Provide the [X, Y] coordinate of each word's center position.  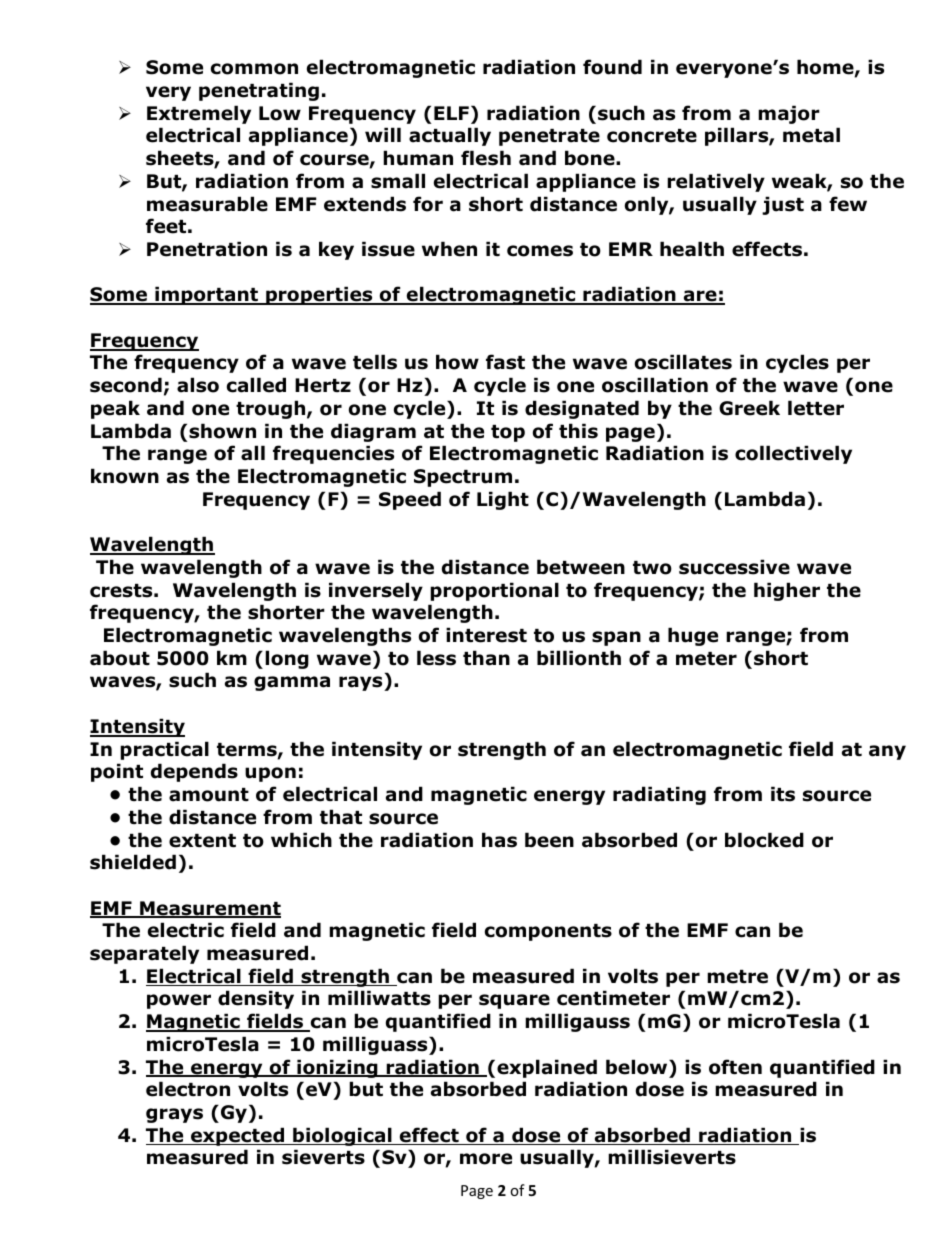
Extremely [199, 114]
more [486, 1159]
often [735, 1067]
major [789, 114]
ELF [451, 113]
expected [238, 1136]
